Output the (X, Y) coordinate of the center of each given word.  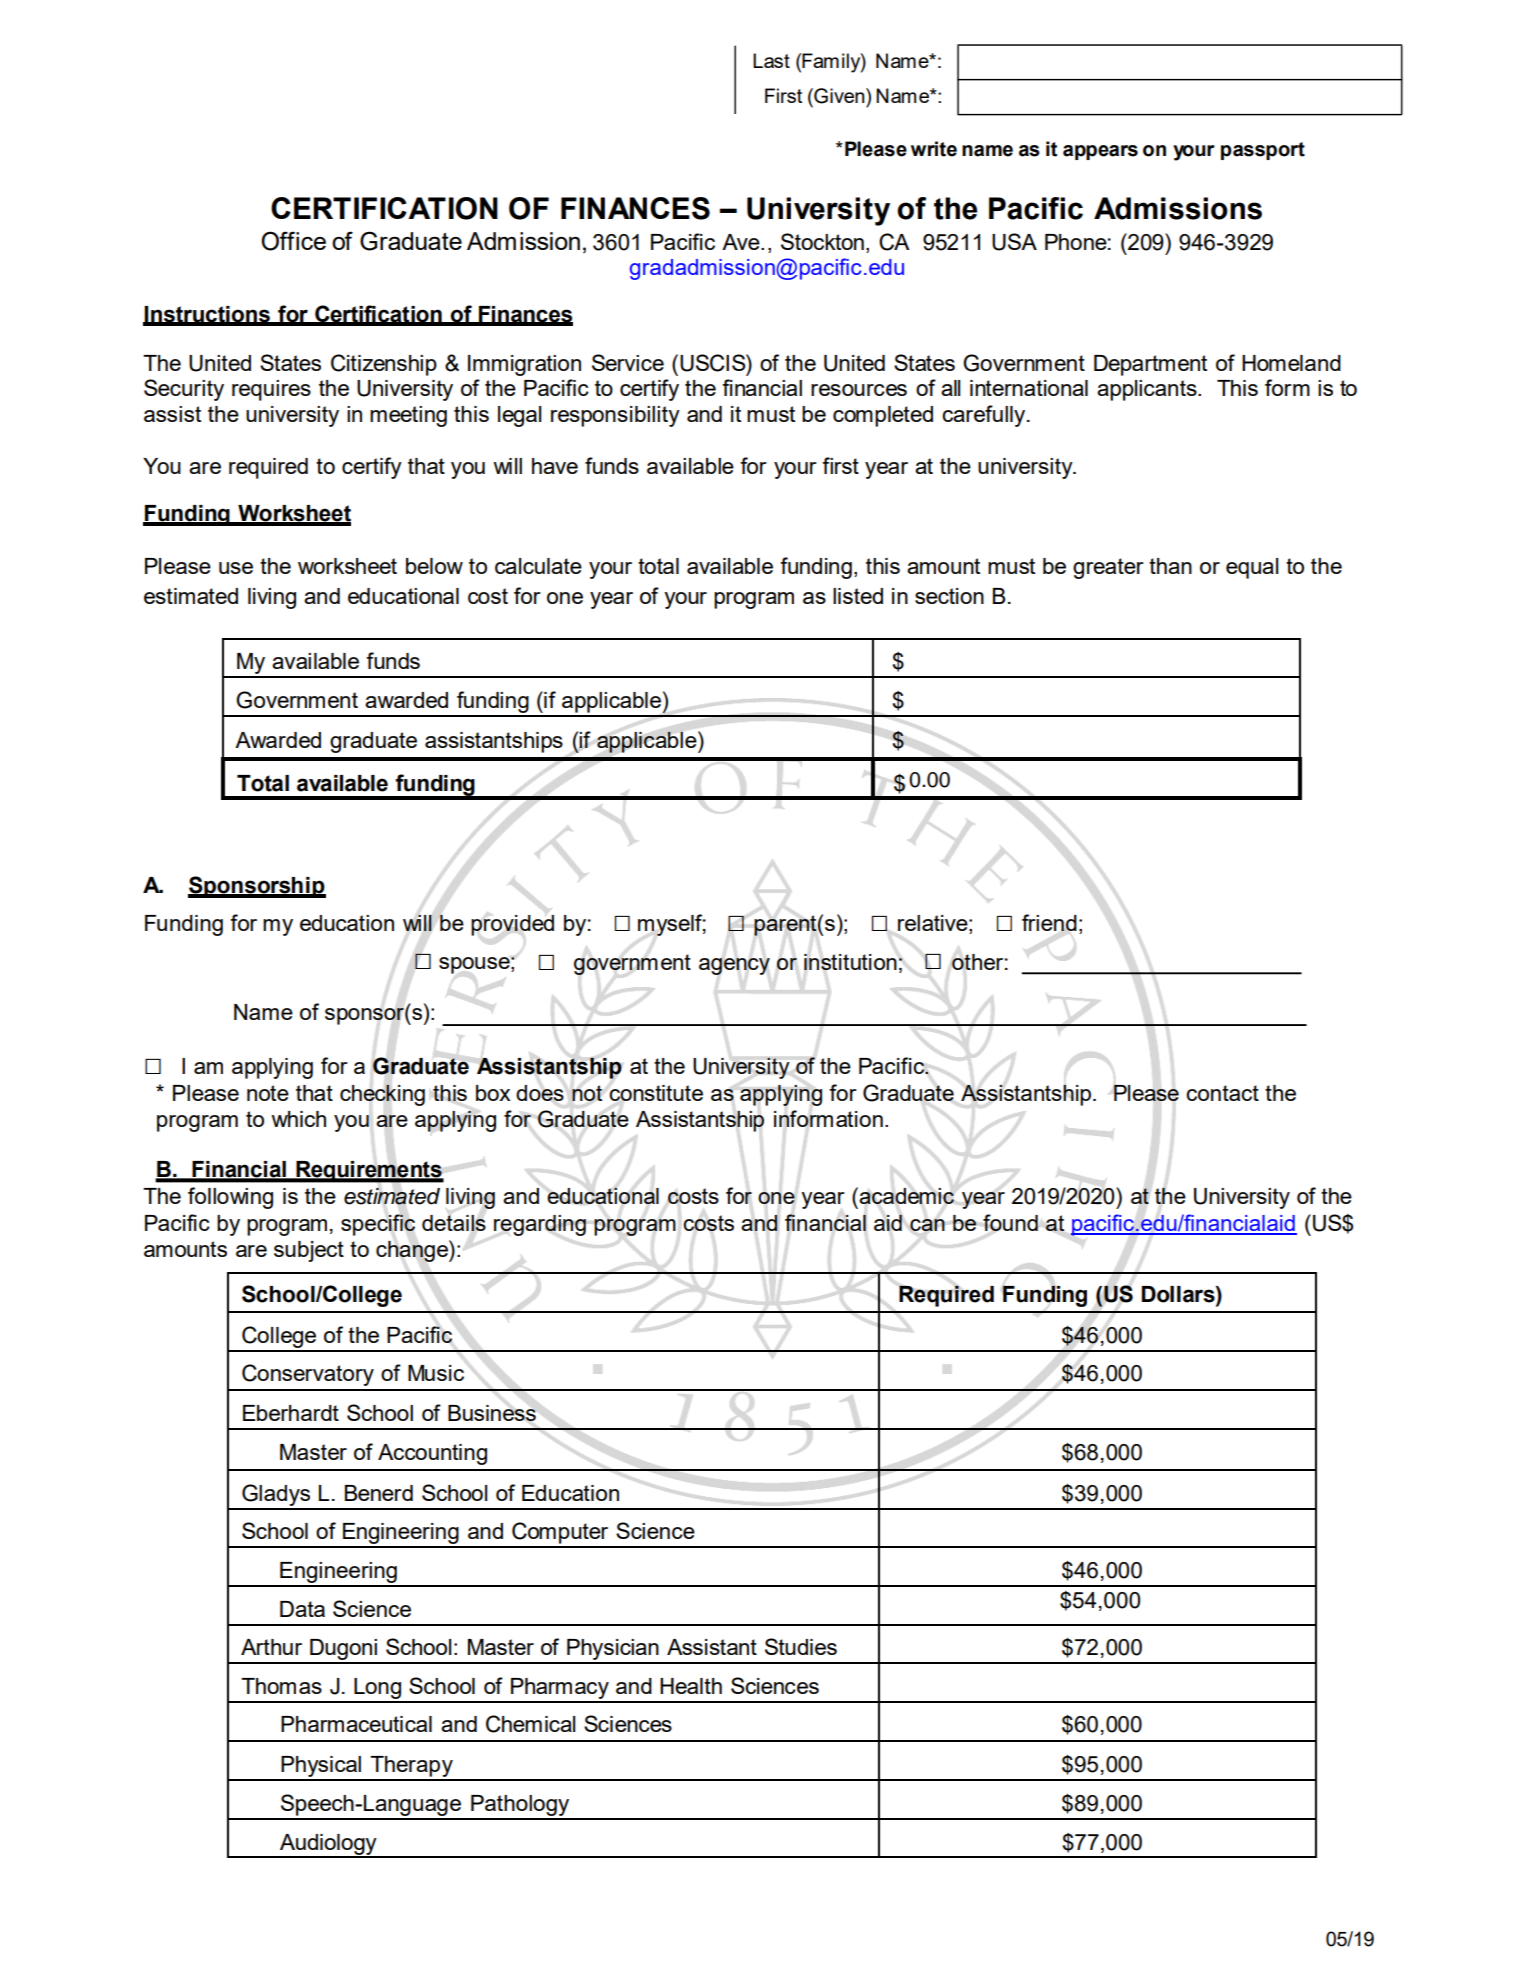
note (268, 1093)
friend (1049, 922)
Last (771, 60)
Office (293, 241)
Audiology (328, 1845)
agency (734, 966)
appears (1100, 152)
